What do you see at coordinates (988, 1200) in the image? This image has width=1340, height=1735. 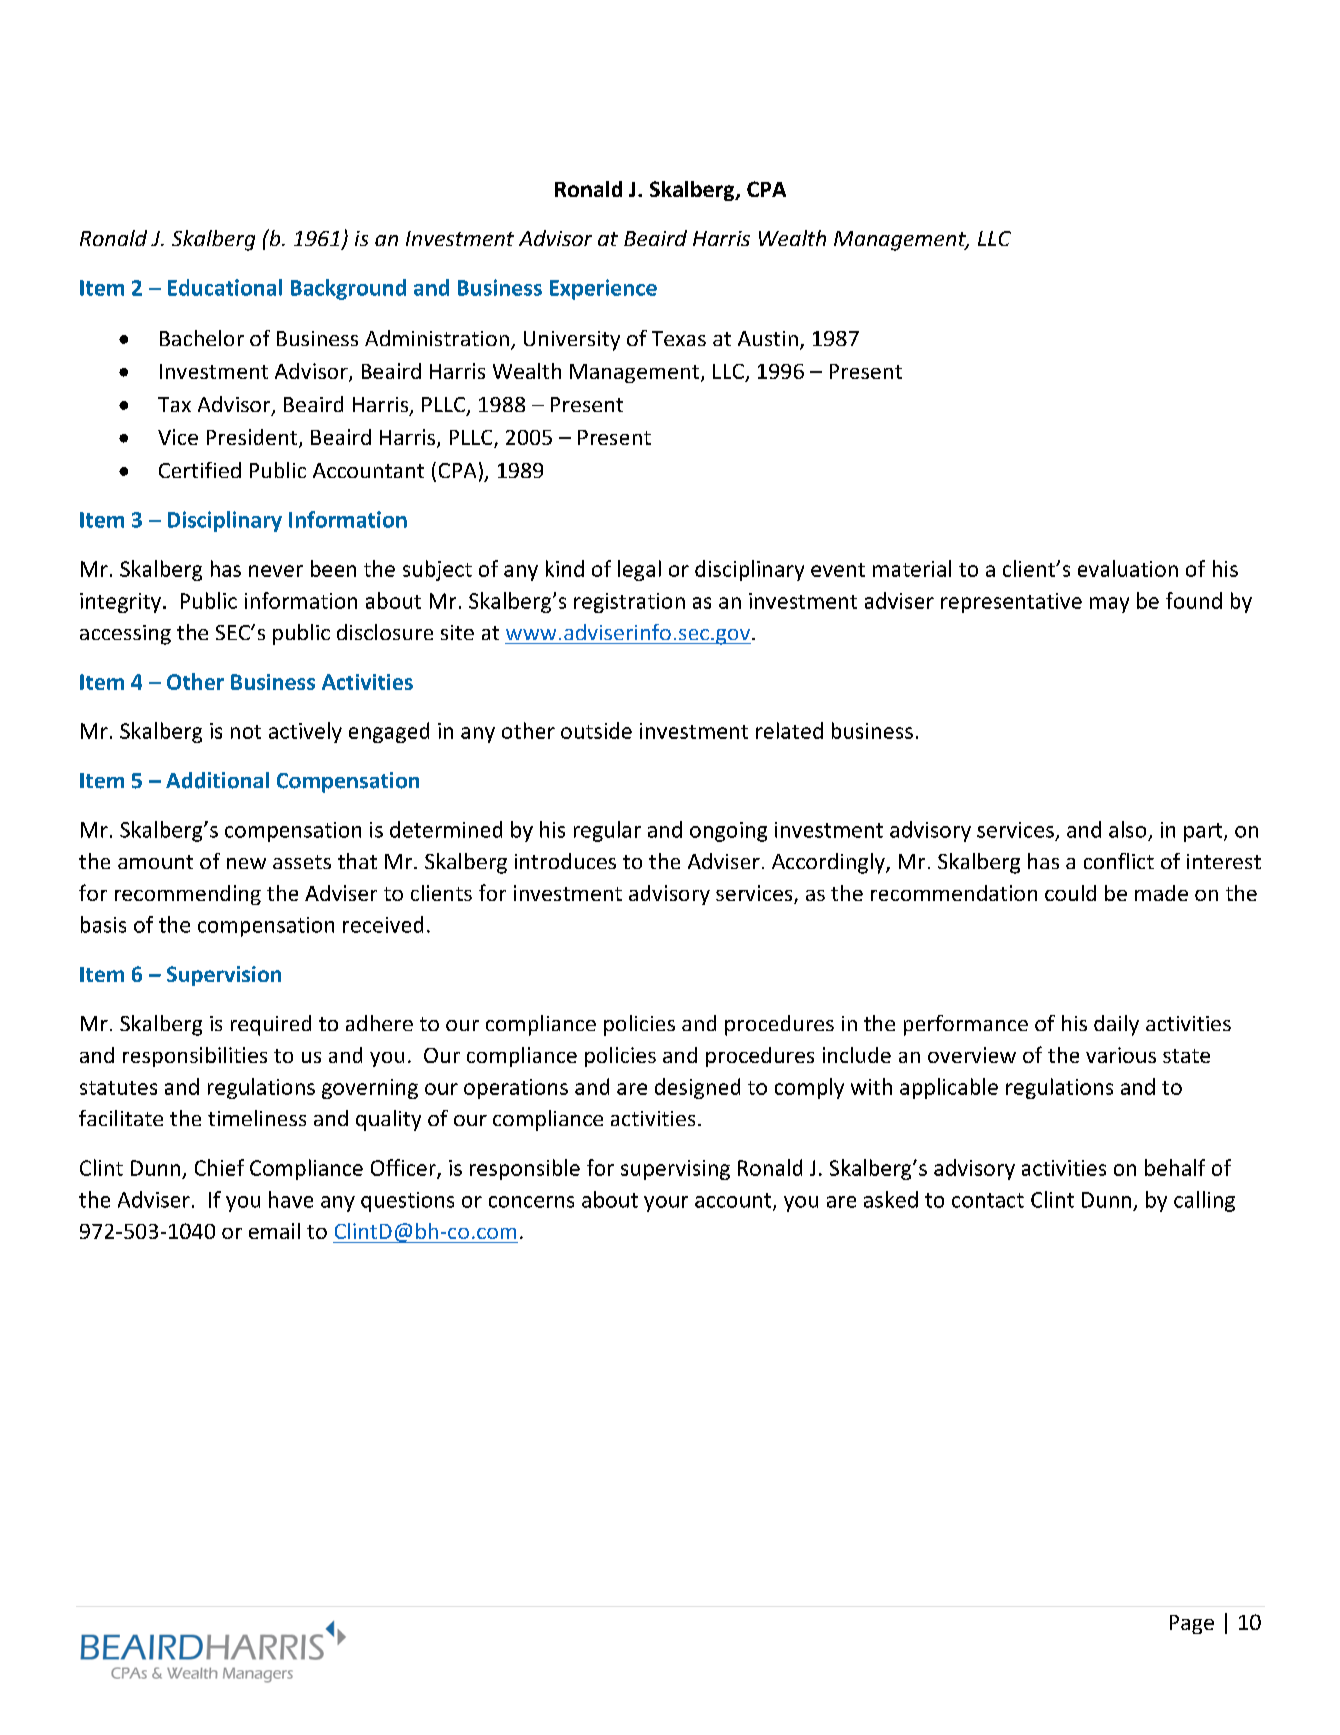 I see `contact` at bounding box center [988, 1200].
